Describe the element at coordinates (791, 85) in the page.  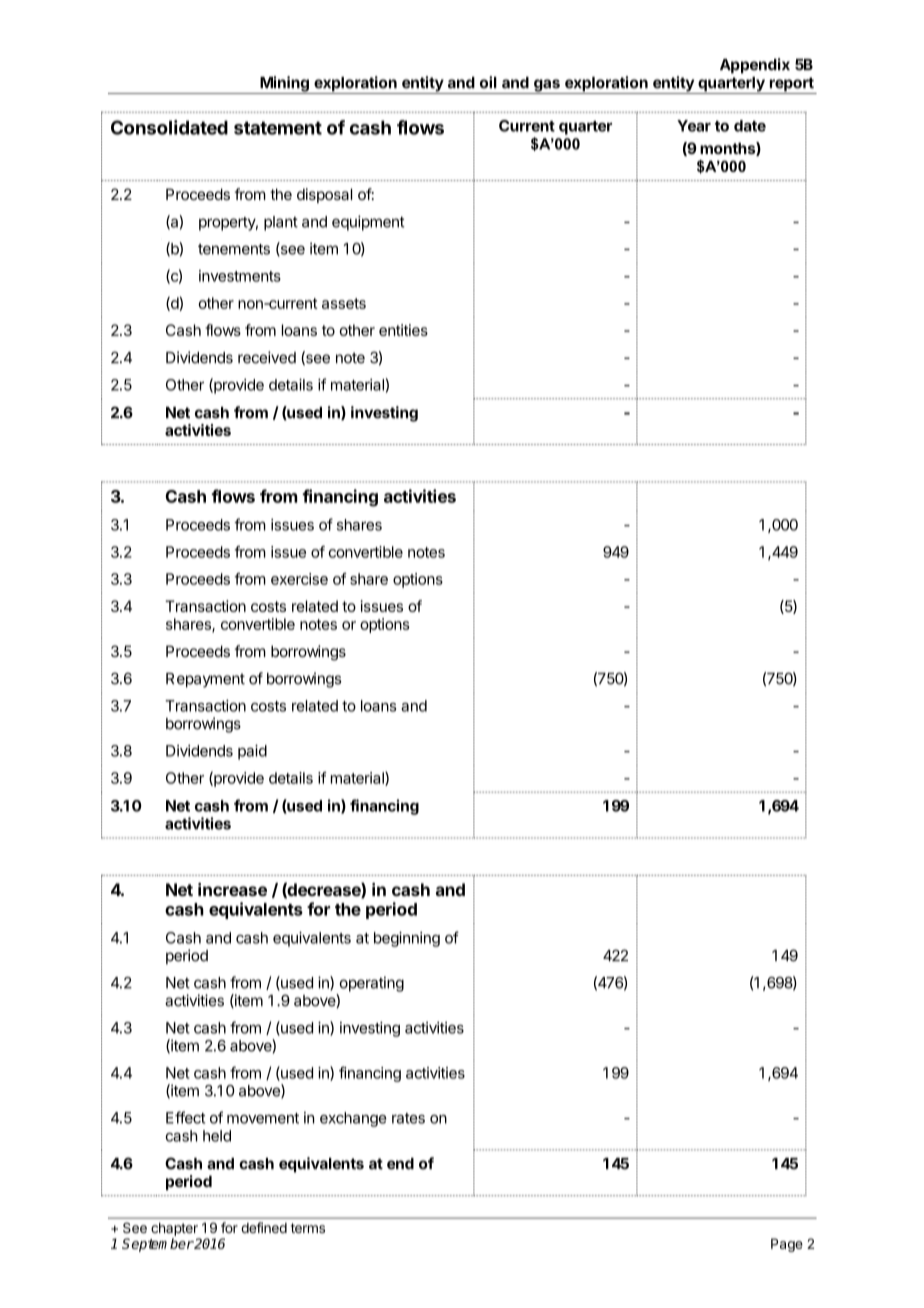
I see `report` at that location.
